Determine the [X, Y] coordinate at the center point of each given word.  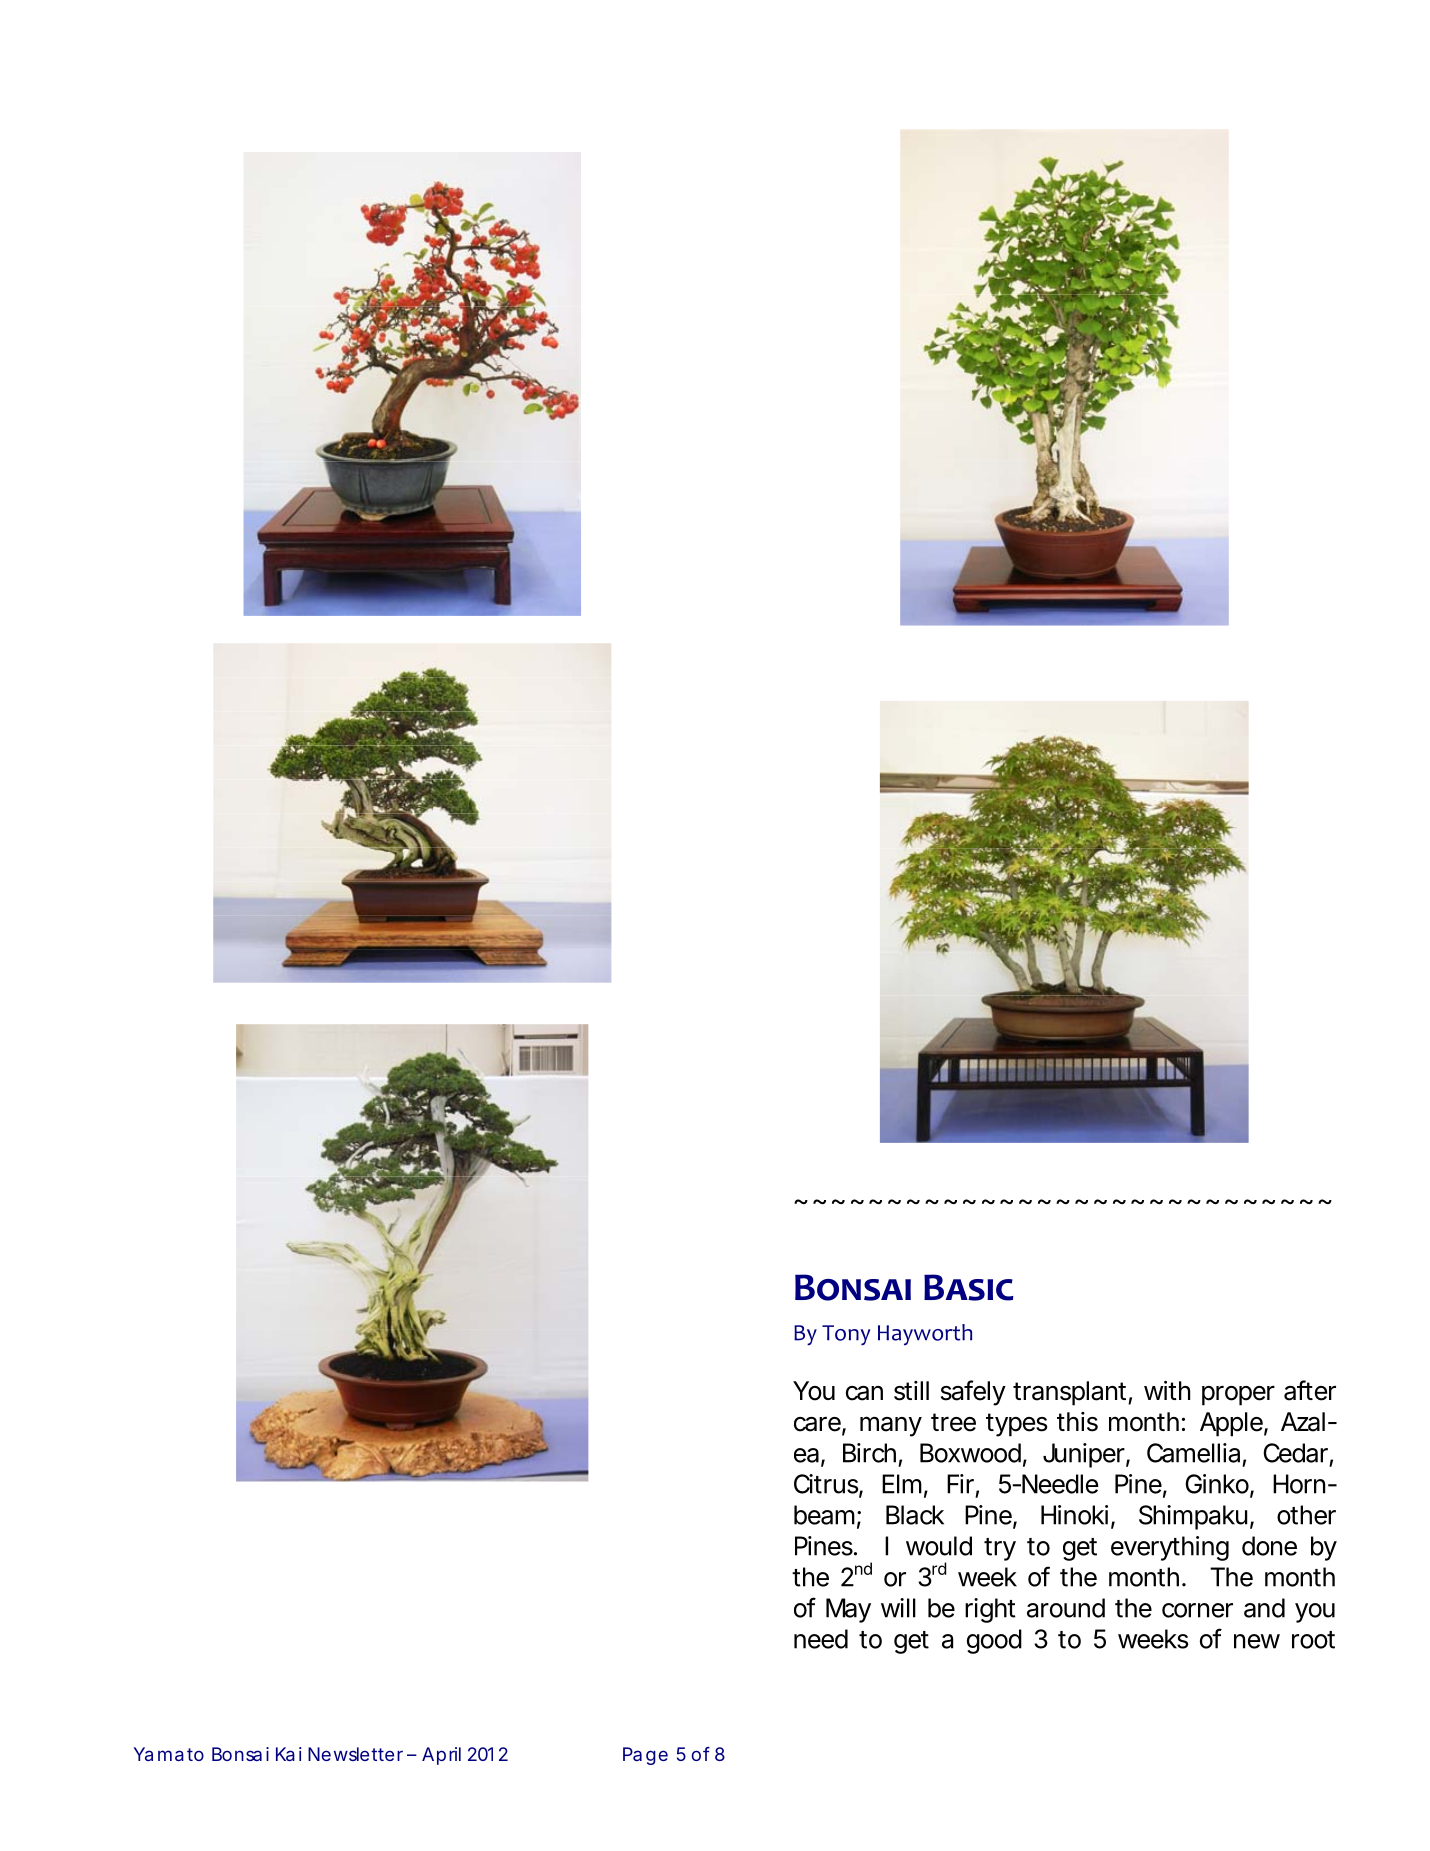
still [911, 1391]
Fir [960, 1484]
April [441, 1756]
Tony [846, 1335]
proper [1238, 1396]
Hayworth [925, 1335]
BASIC [969, 1287]
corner [1197, 1610]
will [898, 1608]
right [990, 1610]
